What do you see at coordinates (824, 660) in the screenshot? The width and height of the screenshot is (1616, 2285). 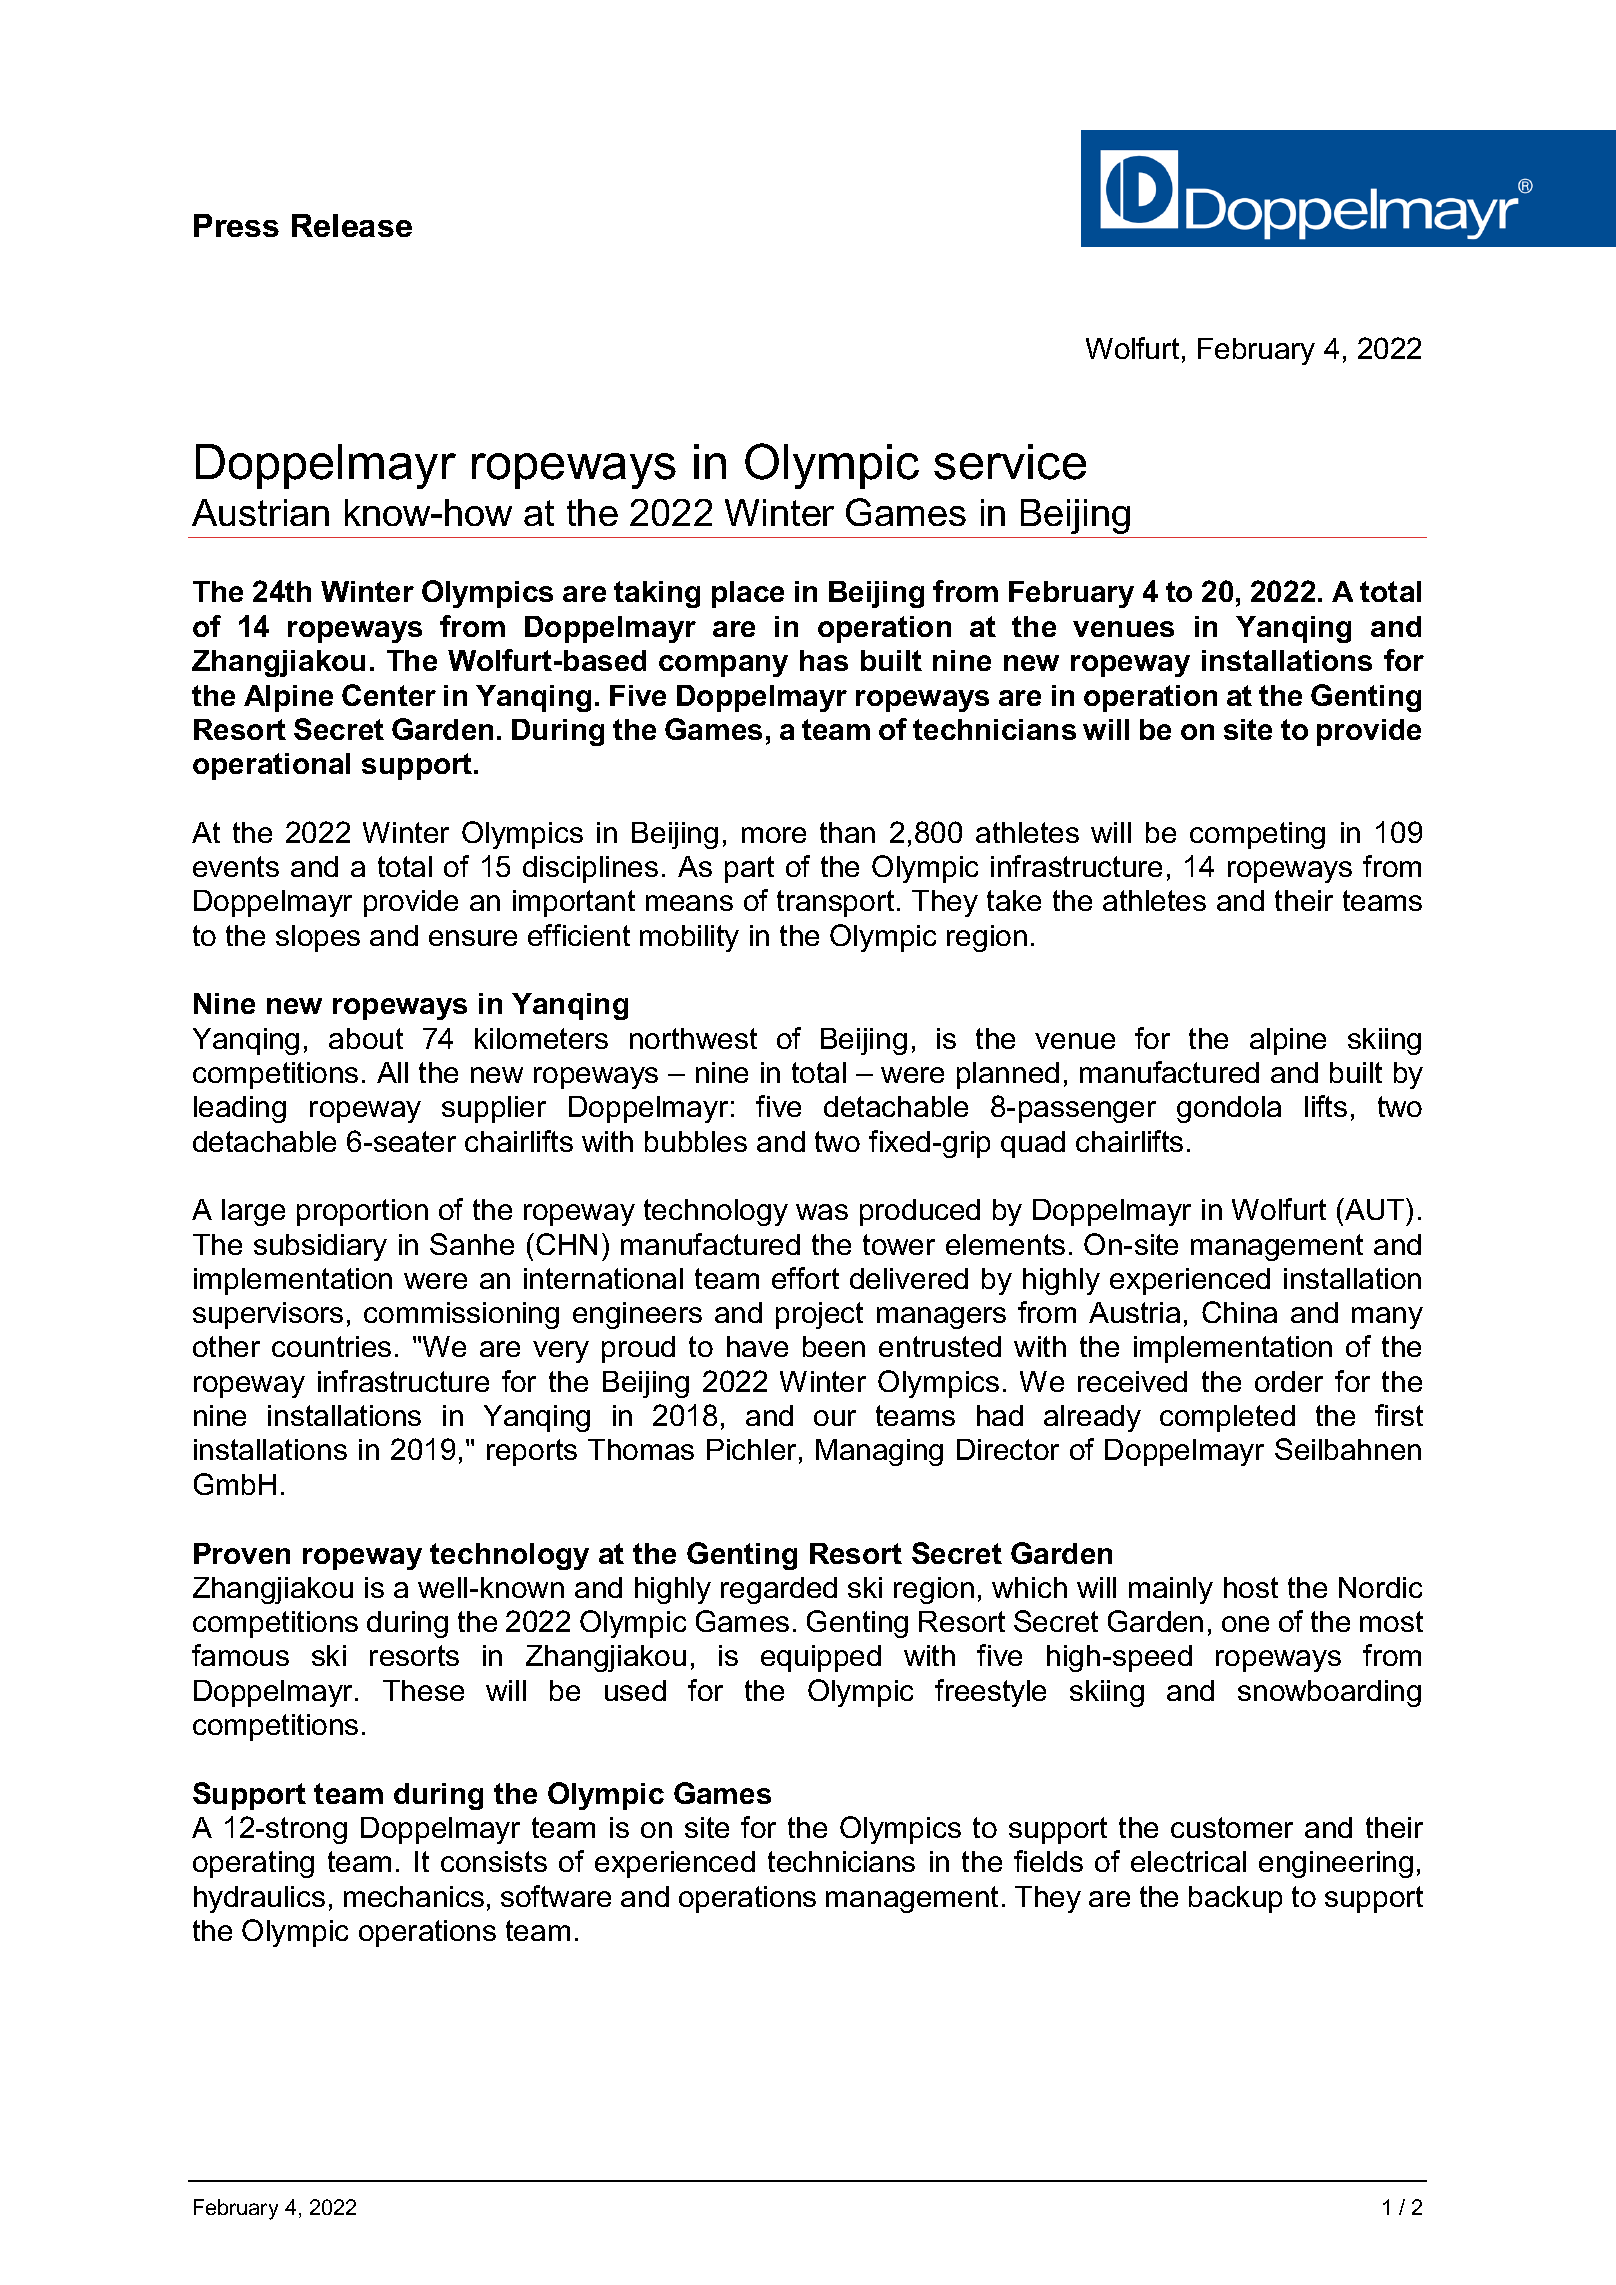 I see `has` at bounding box center [824, 660].
